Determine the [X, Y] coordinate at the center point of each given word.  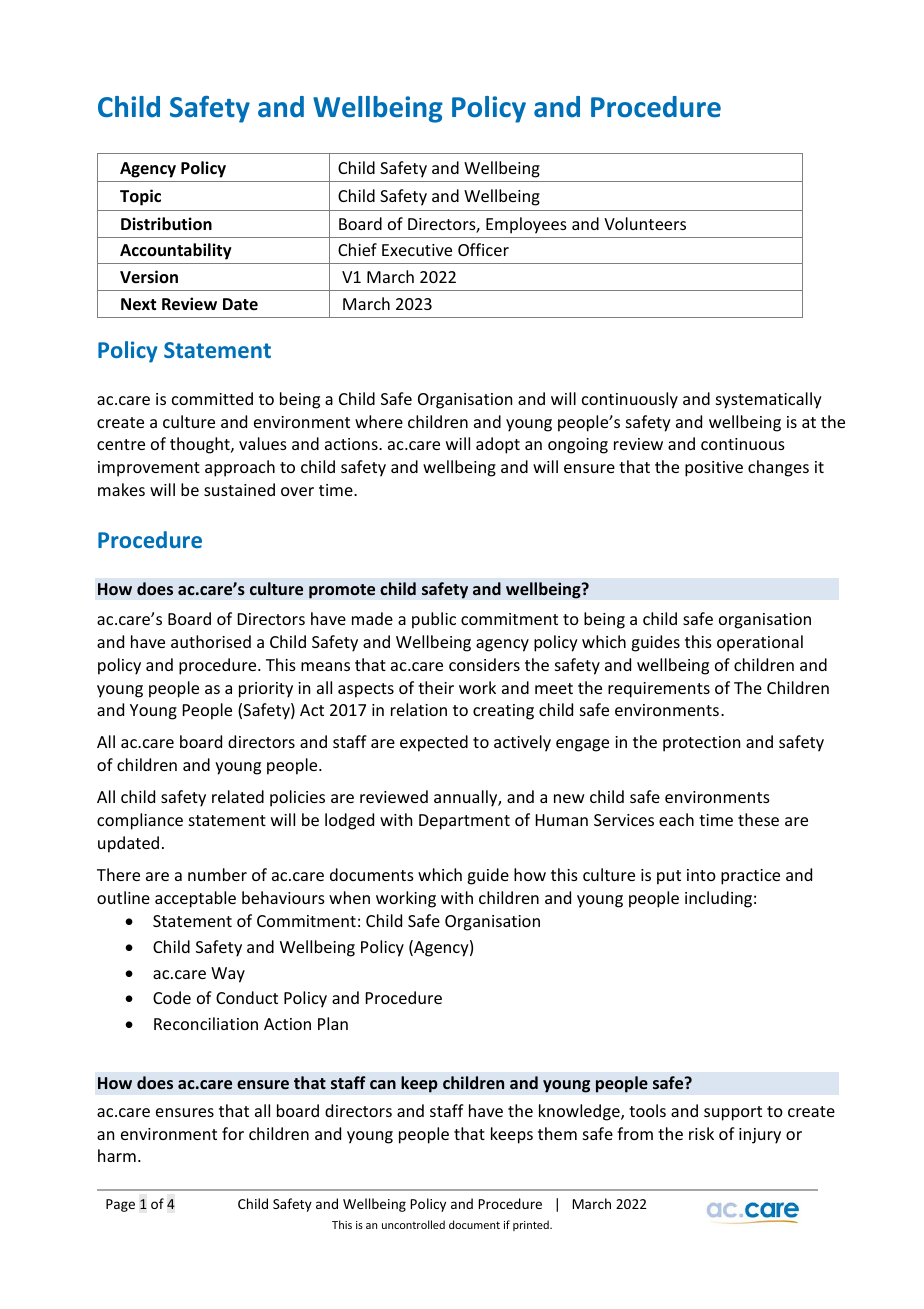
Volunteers [645, 223]
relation [419, 709]
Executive [417, 250]
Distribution [166, 224]
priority [266, 690]
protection [701, 744]
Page [120, 1205]
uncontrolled [413, 1224]
